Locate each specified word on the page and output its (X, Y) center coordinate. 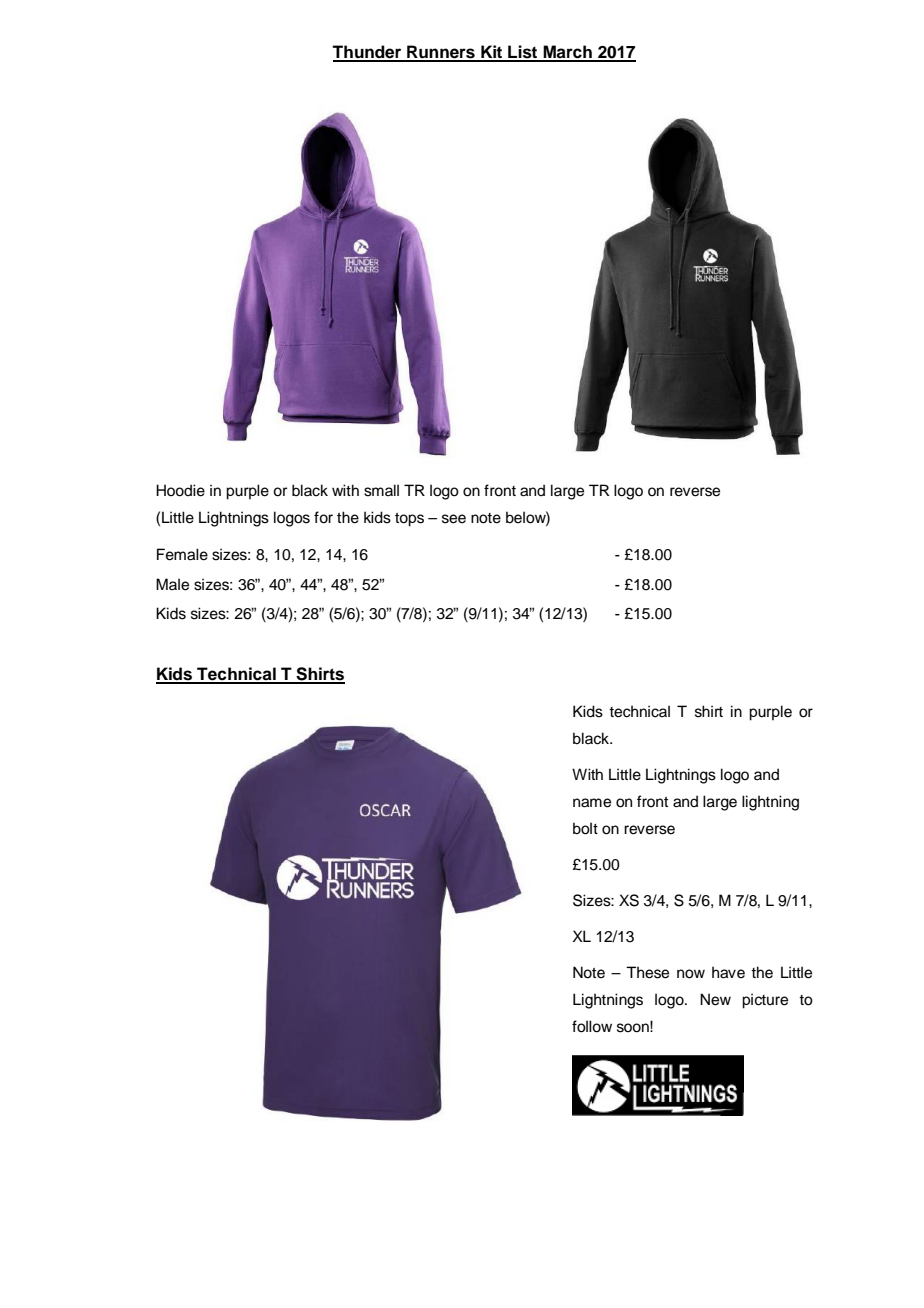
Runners (441, 53)
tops (409, 520)
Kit (492, 53)
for (323, 517)
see (454, 519)
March (567, 53)
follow (592, 1026)
